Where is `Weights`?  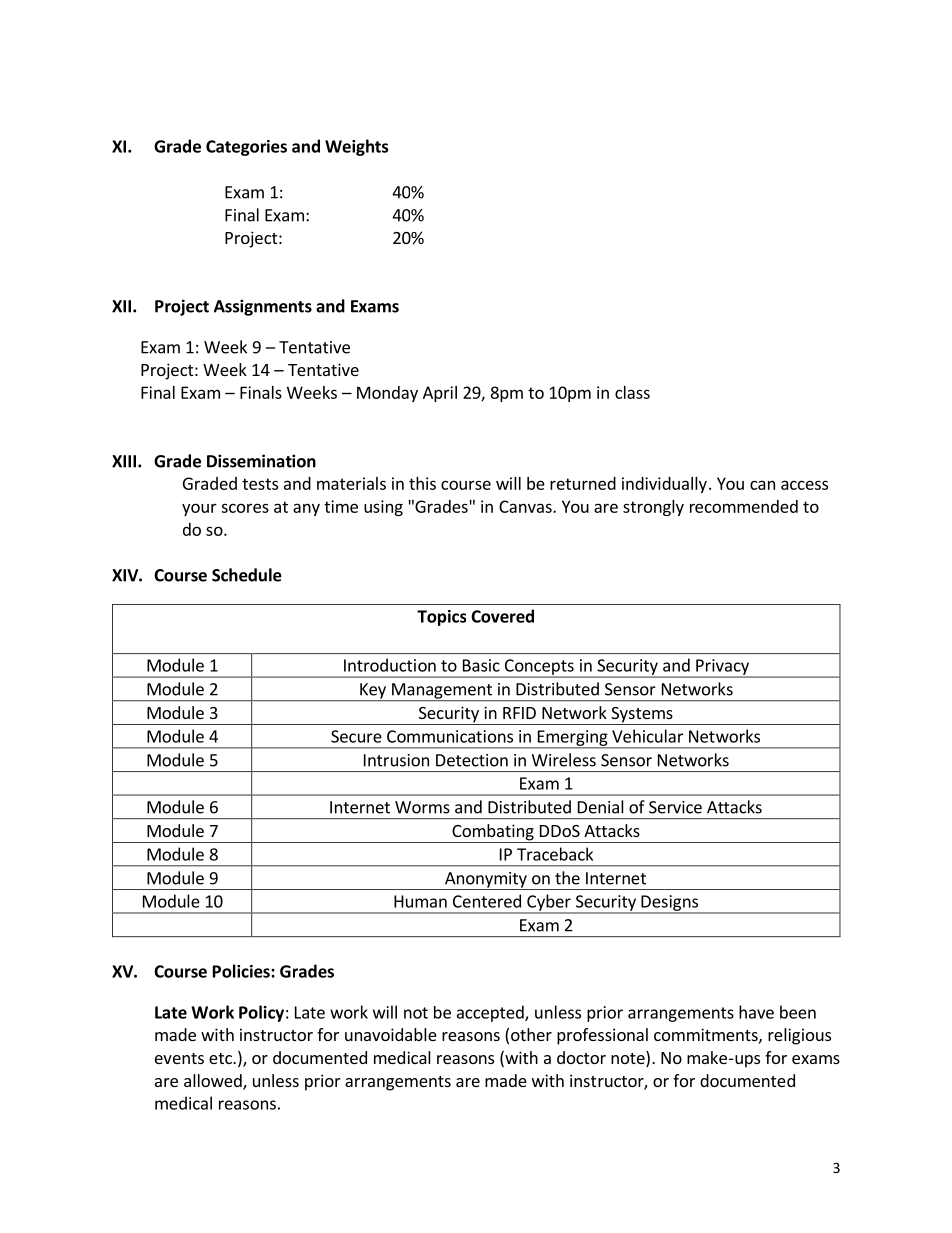
Weights is located at coordinates (356, 147).
